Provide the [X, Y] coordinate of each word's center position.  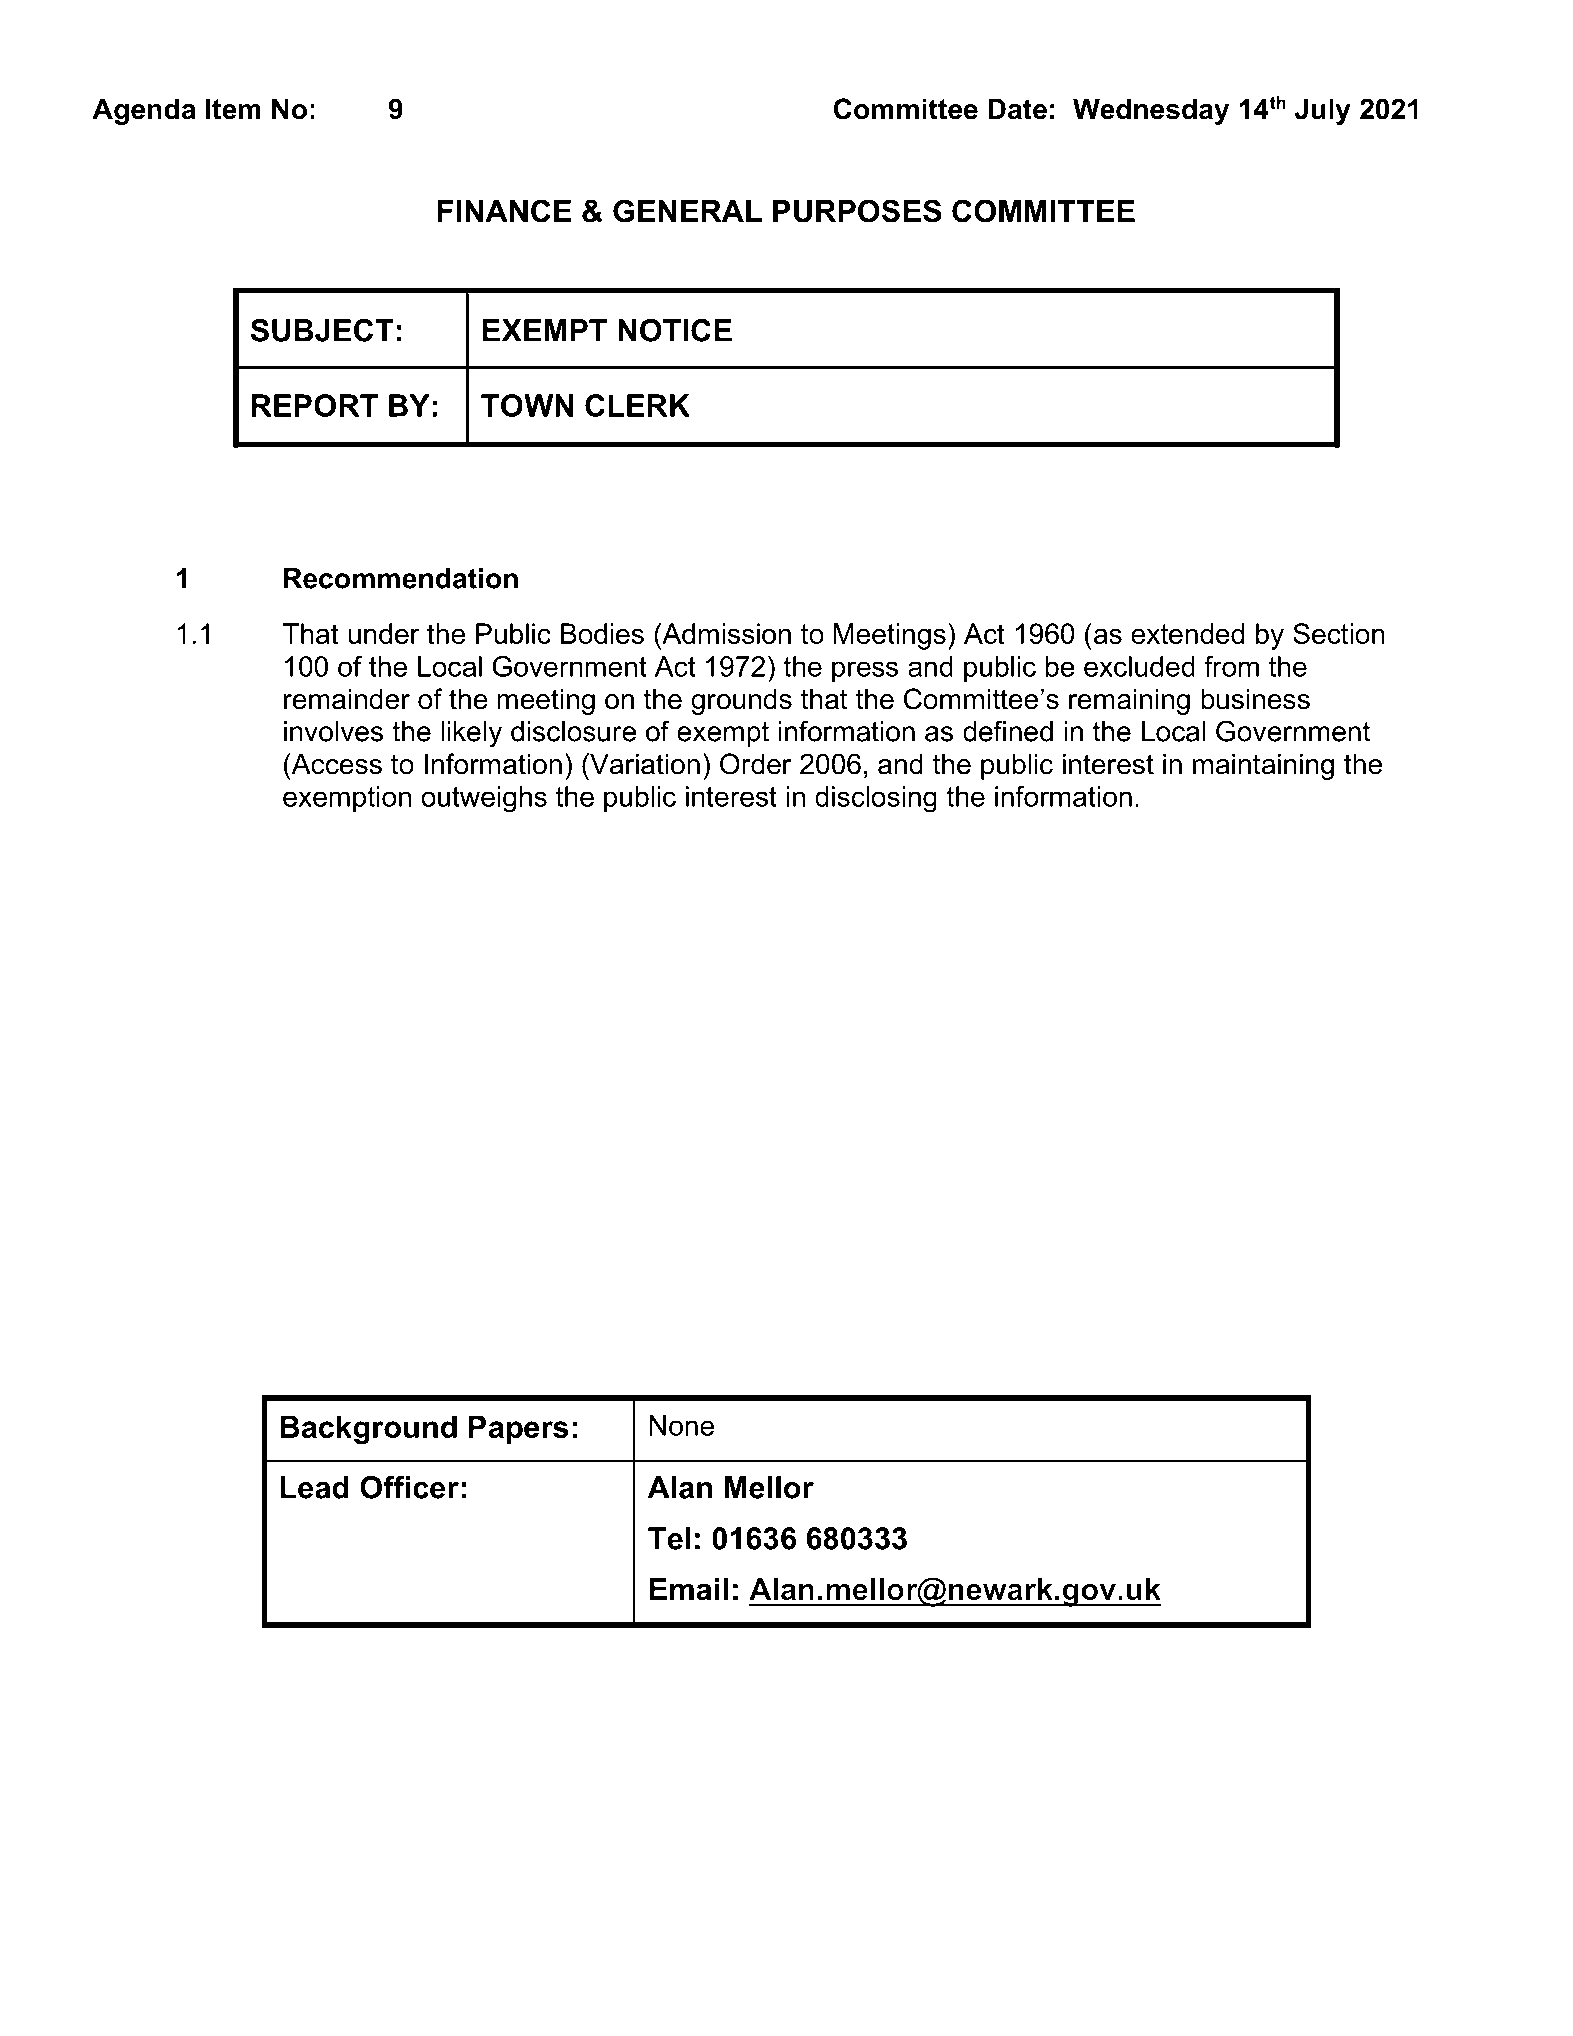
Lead [315, 1487]
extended [1188, 633]
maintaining [1263, 766]
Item [233, 109]
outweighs [484, 799]
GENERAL [687, 211]
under [384, 633]
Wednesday [1151, 111]
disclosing [876, 799]
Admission [725, 633]
